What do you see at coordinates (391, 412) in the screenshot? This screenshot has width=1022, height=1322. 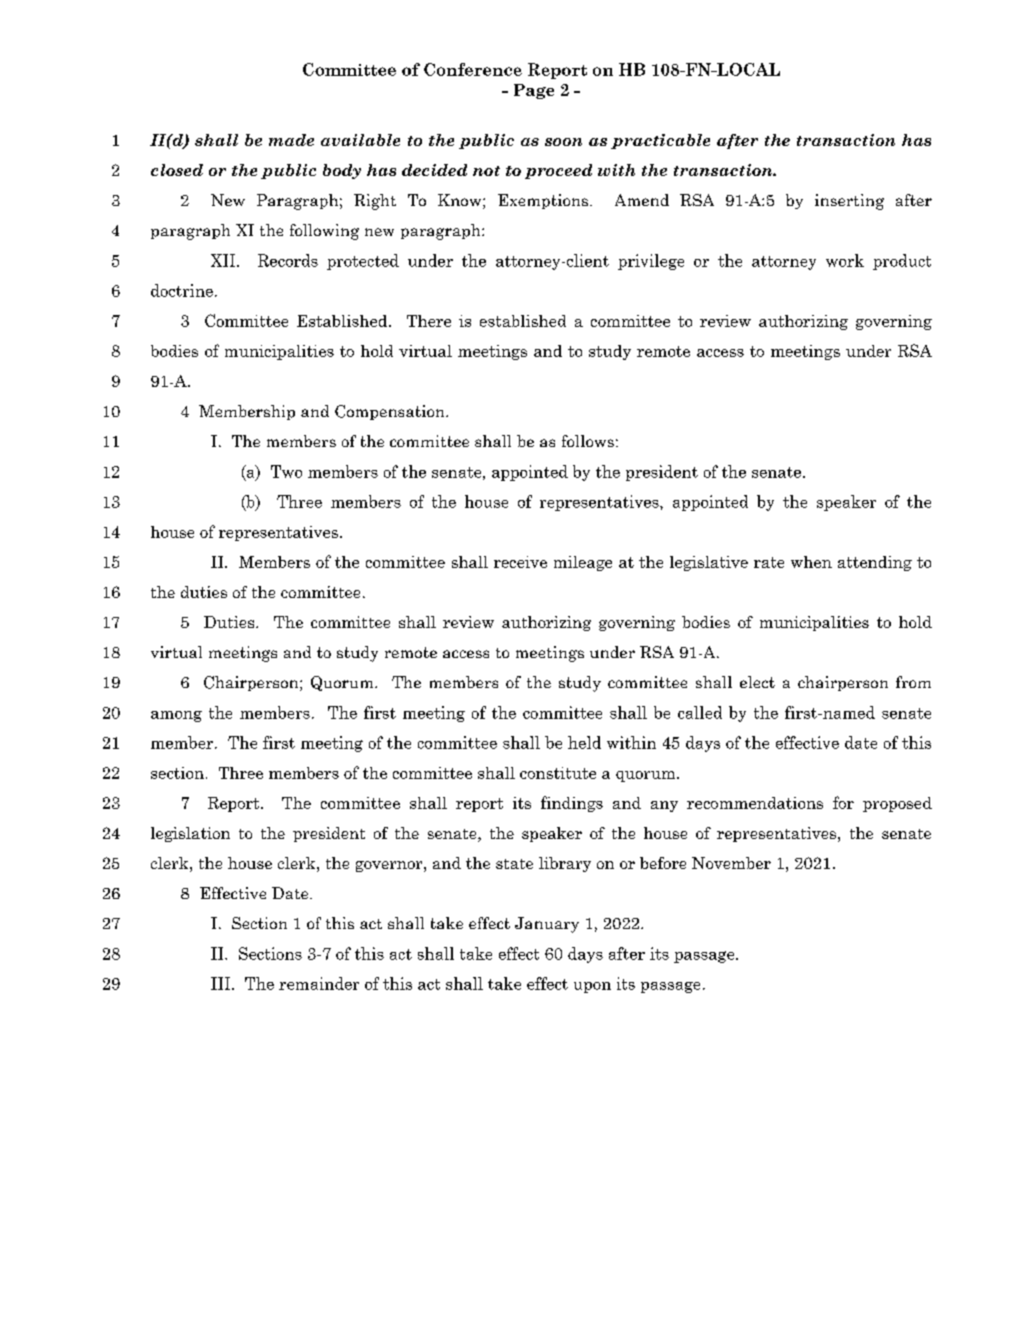 I see `Compensation` at bounding box center [391, 412].
